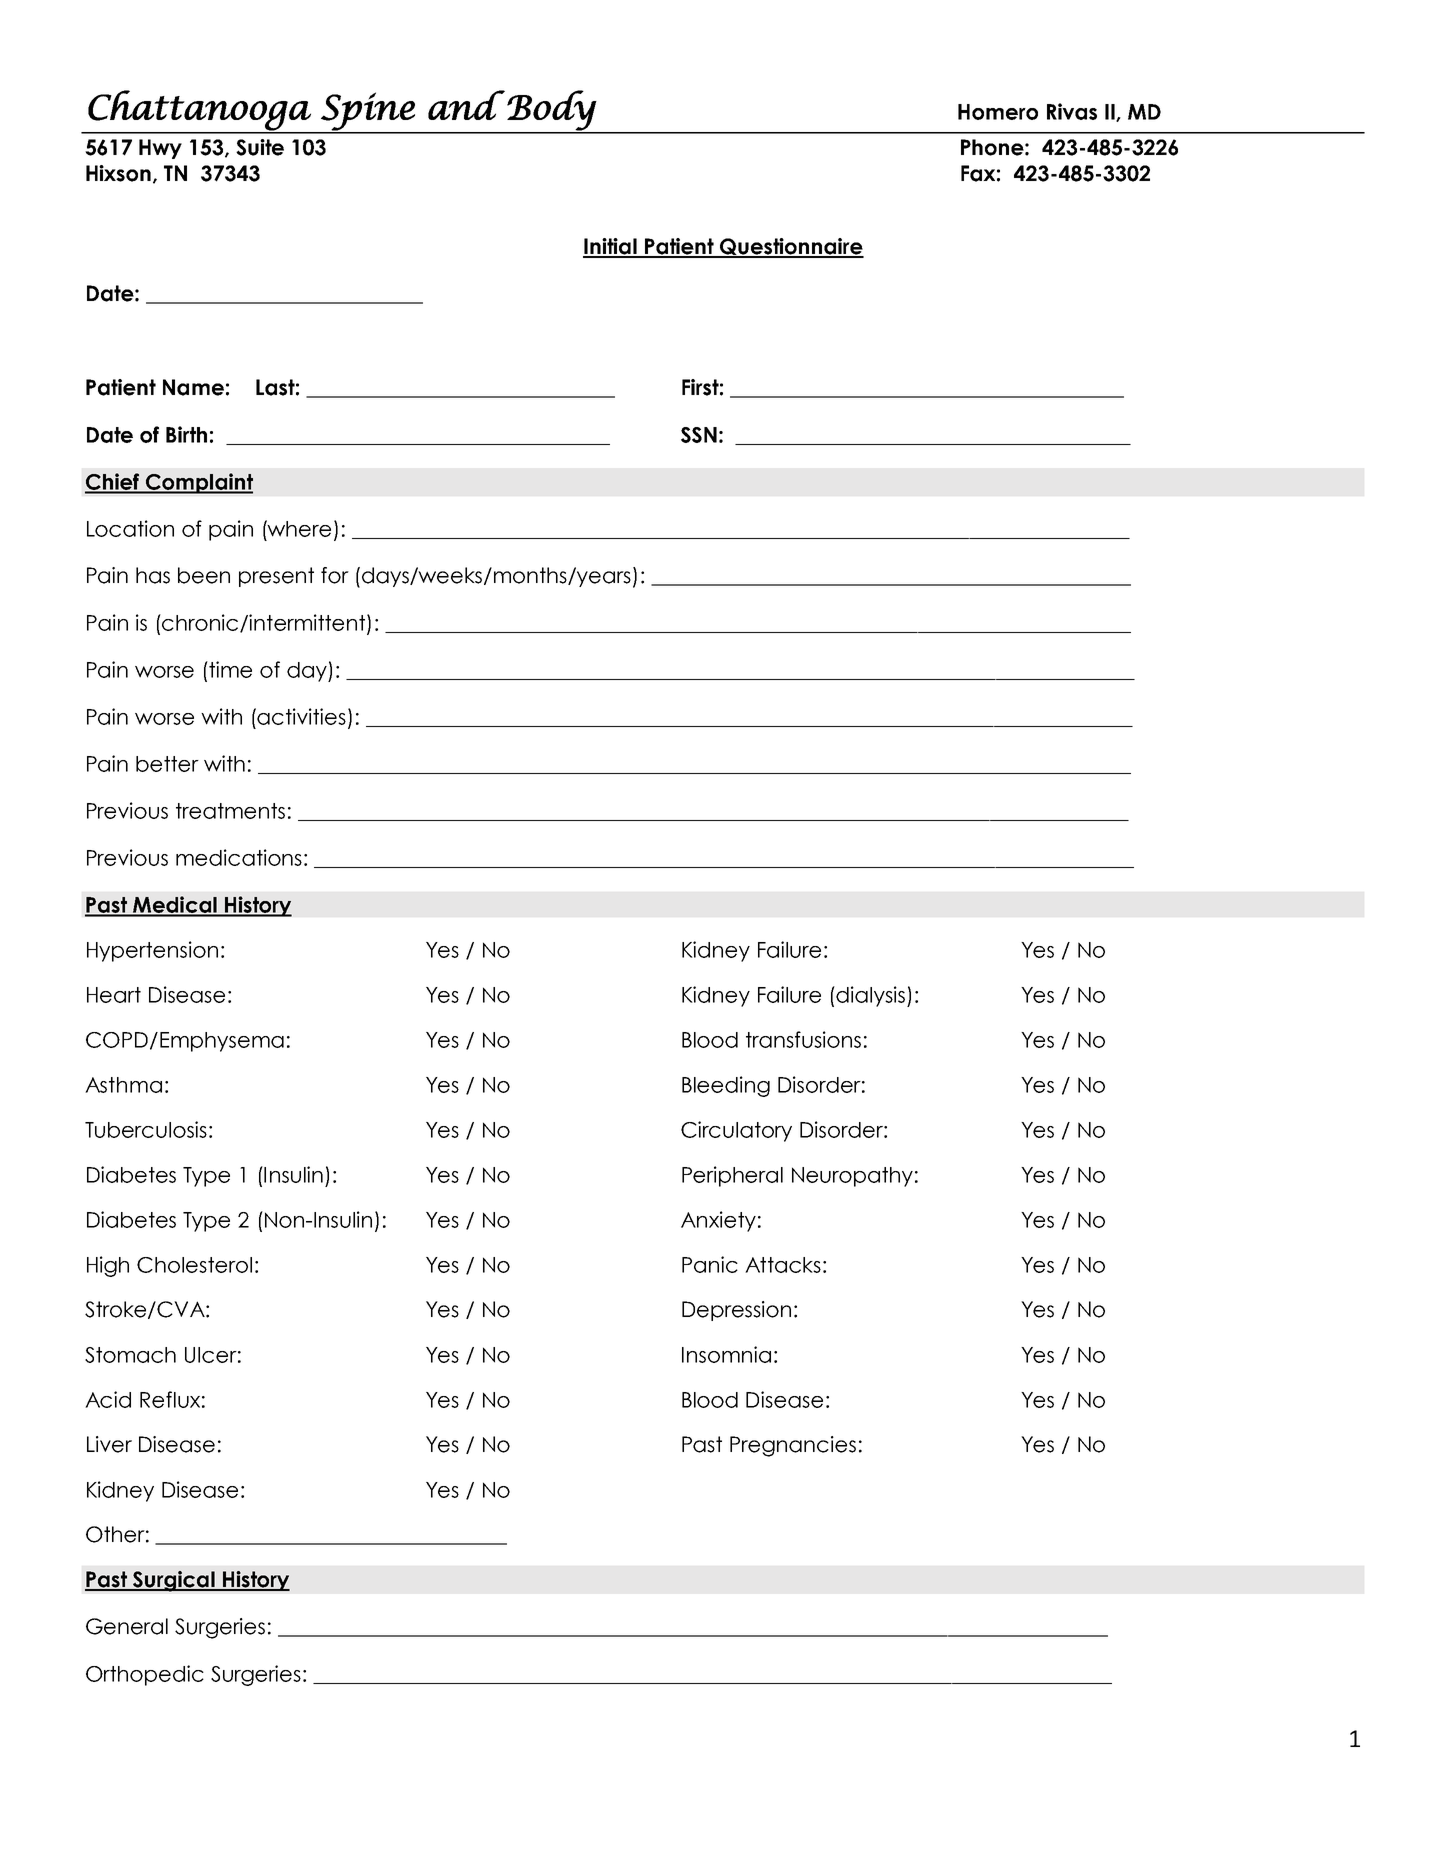  I want to click on Pregnancies, so click(793, 1446).
